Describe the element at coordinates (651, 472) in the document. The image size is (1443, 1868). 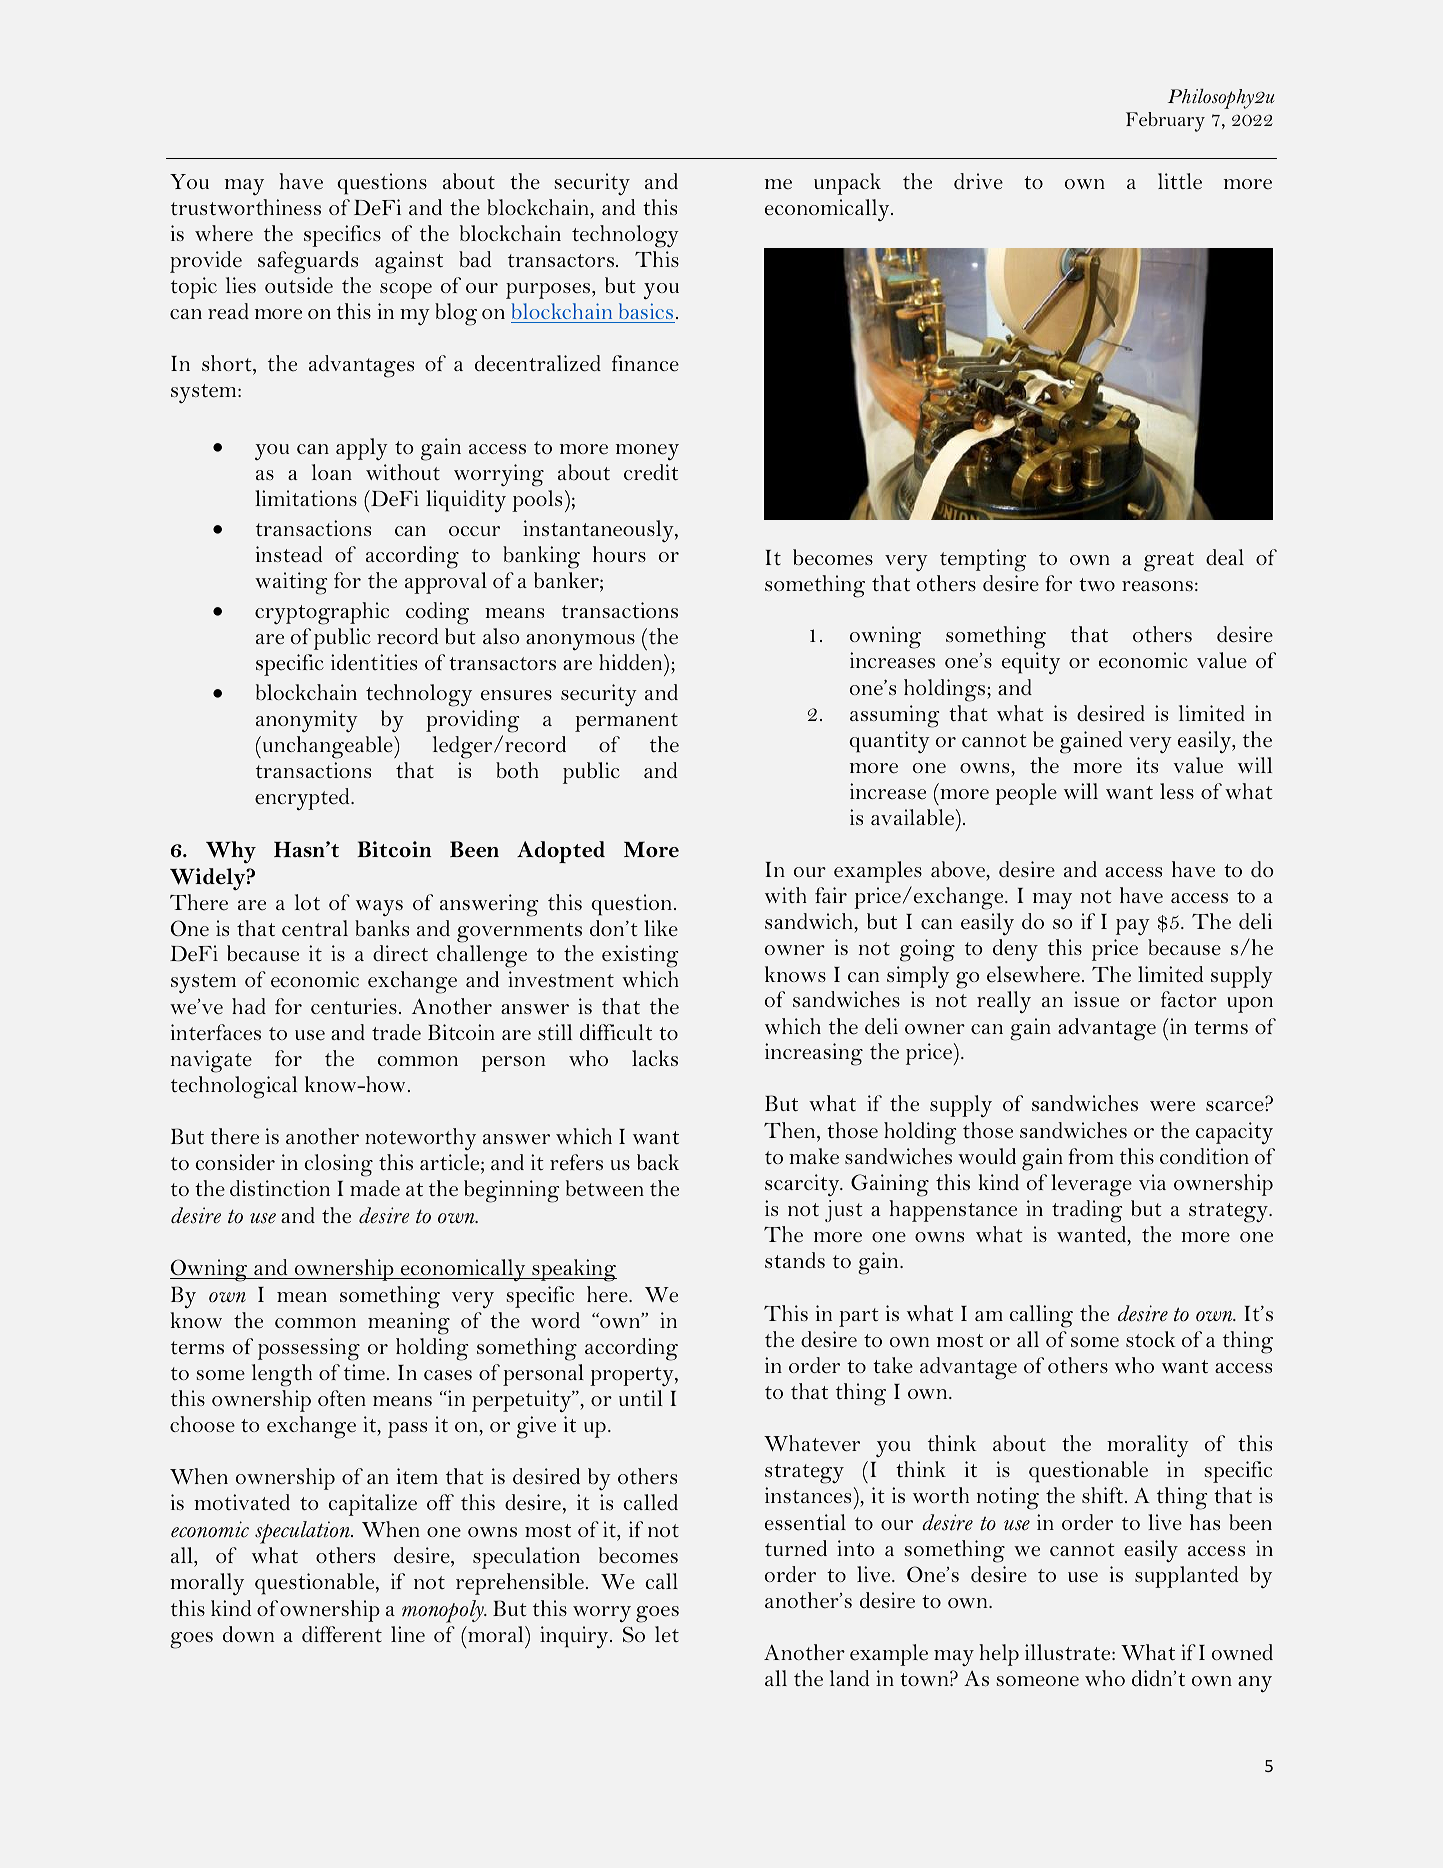
I see `credit` at that location.
